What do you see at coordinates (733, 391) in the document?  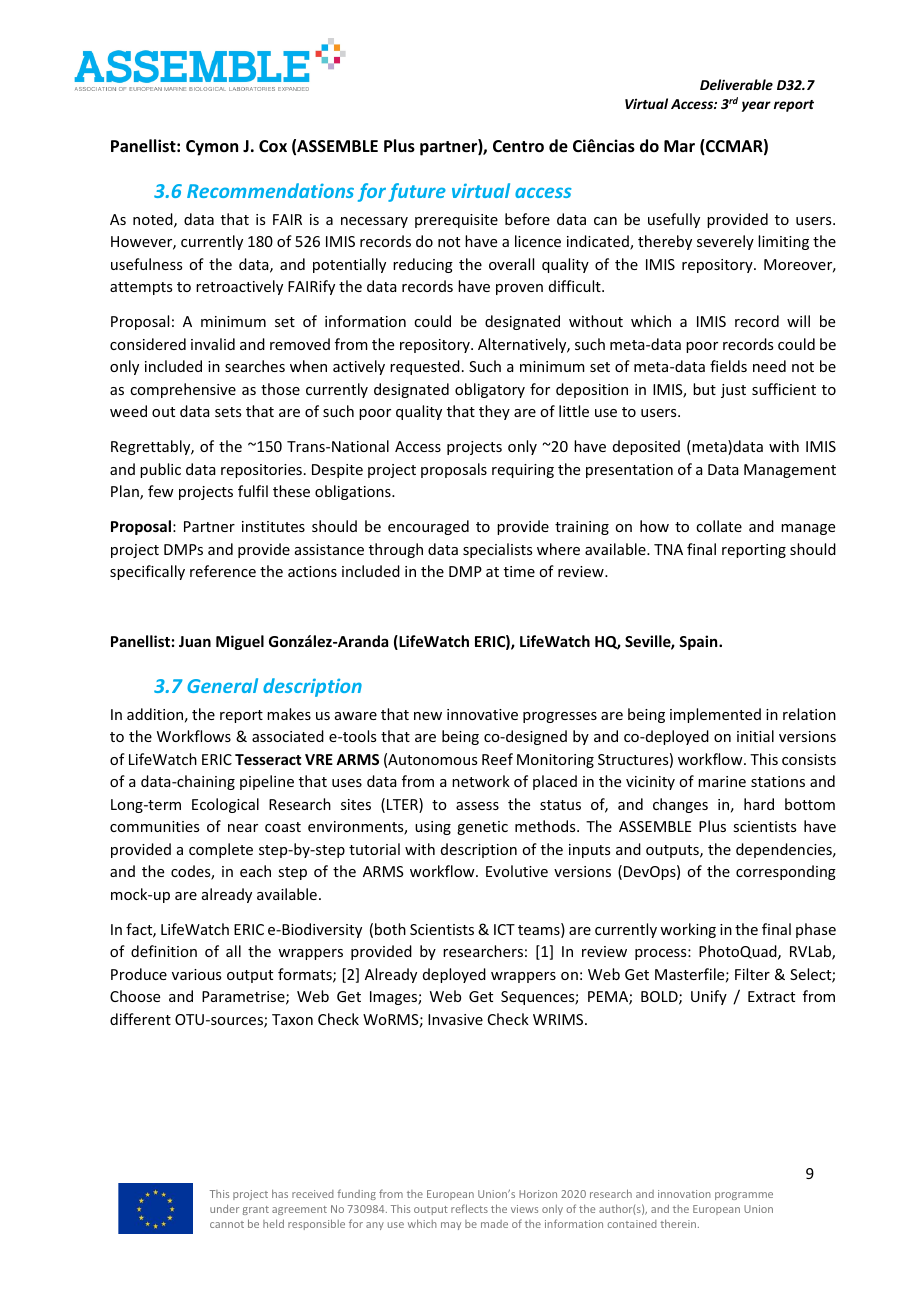 I see `just` at bounding box center [733, 391].
